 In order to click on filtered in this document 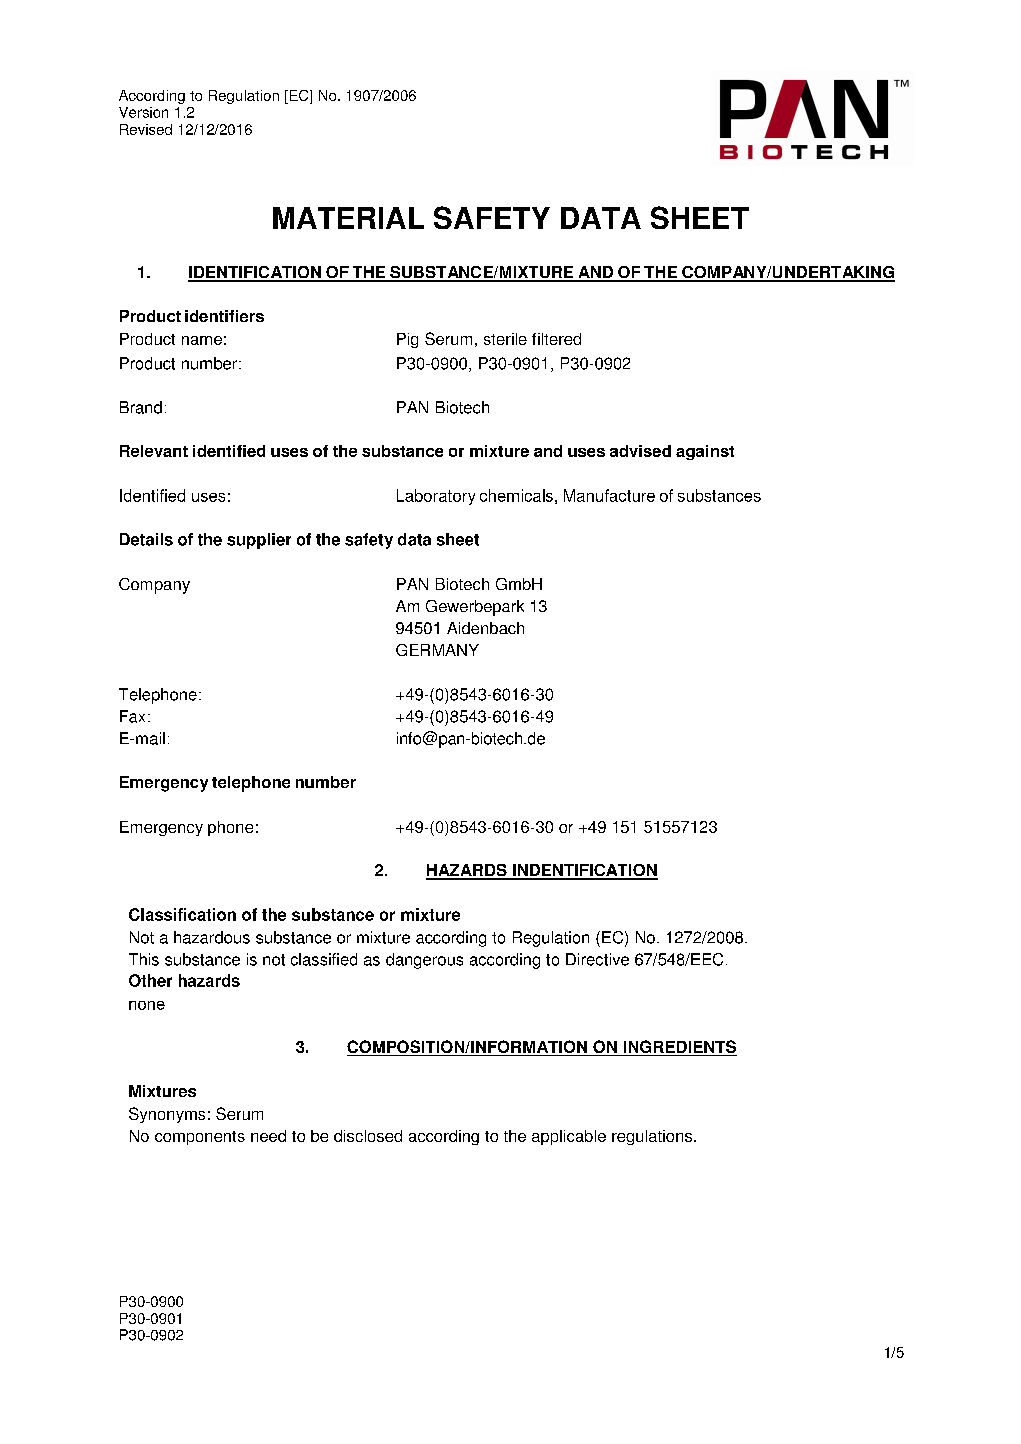, I will do `click(556, 339)`.
